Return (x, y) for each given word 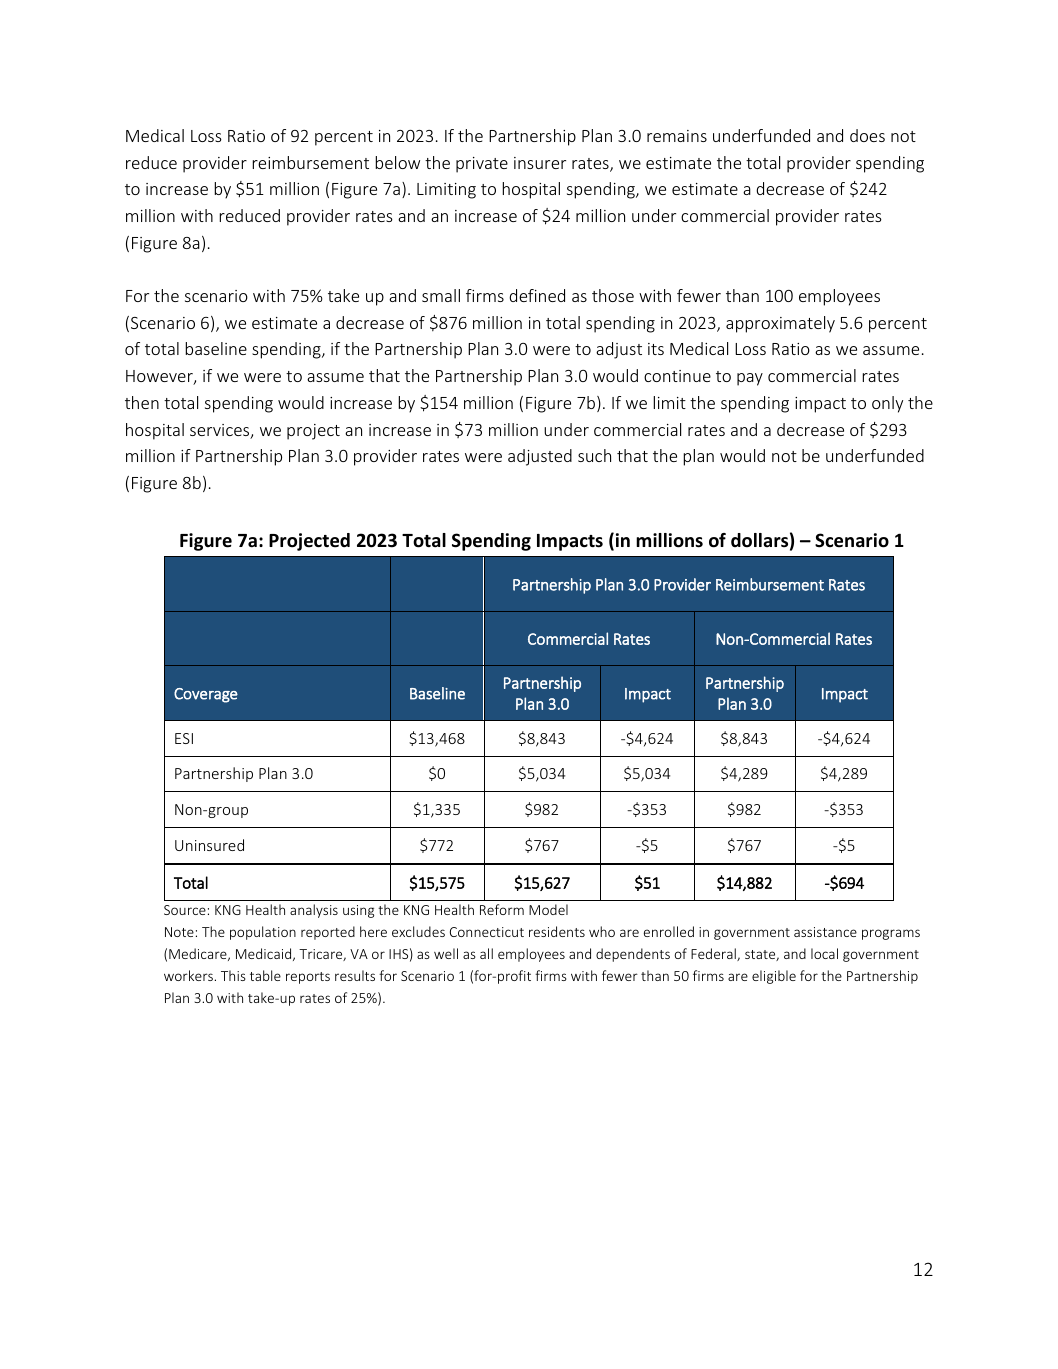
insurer (540, 163)
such (594, 455)
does (867, 135)
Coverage (206, 695)
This (233, 975)
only (887, 404)
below (397, 162)
